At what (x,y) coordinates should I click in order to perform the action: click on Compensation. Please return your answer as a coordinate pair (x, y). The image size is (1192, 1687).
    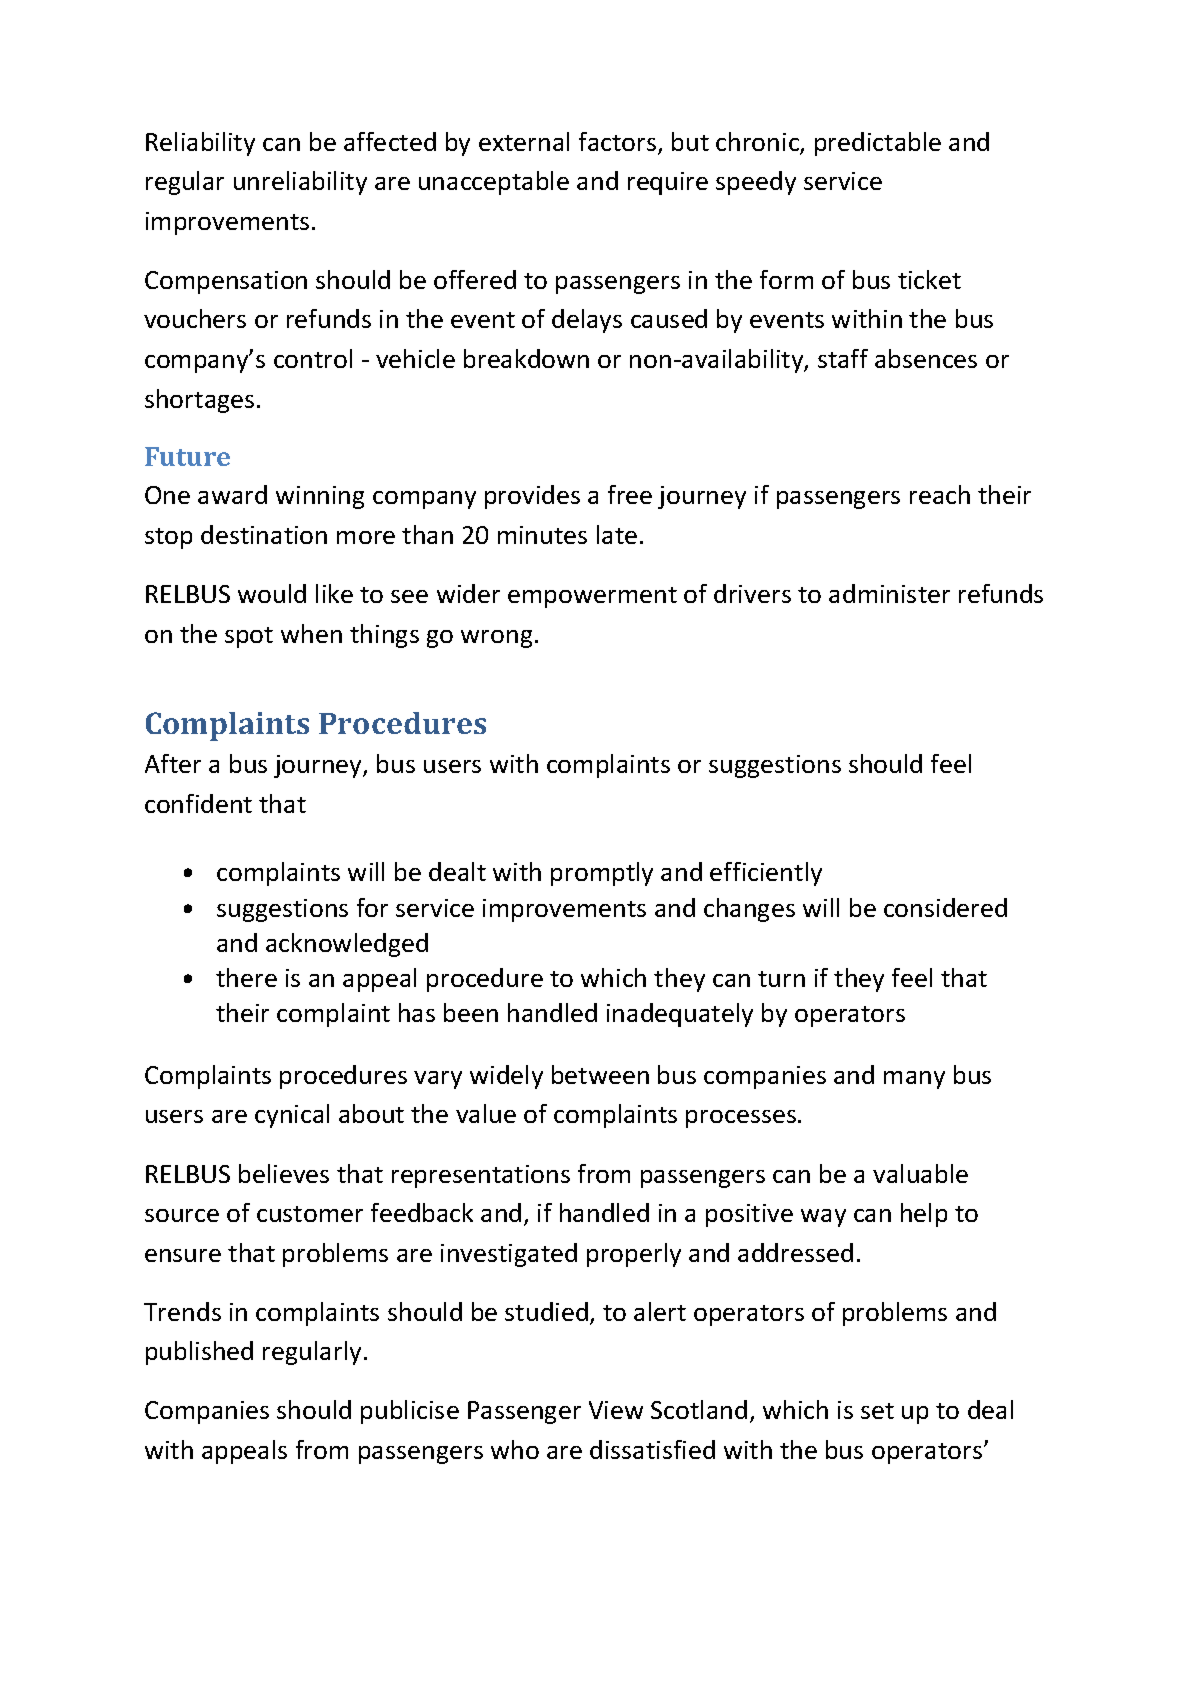
    Looking at the image, I should click on (226, 282).
